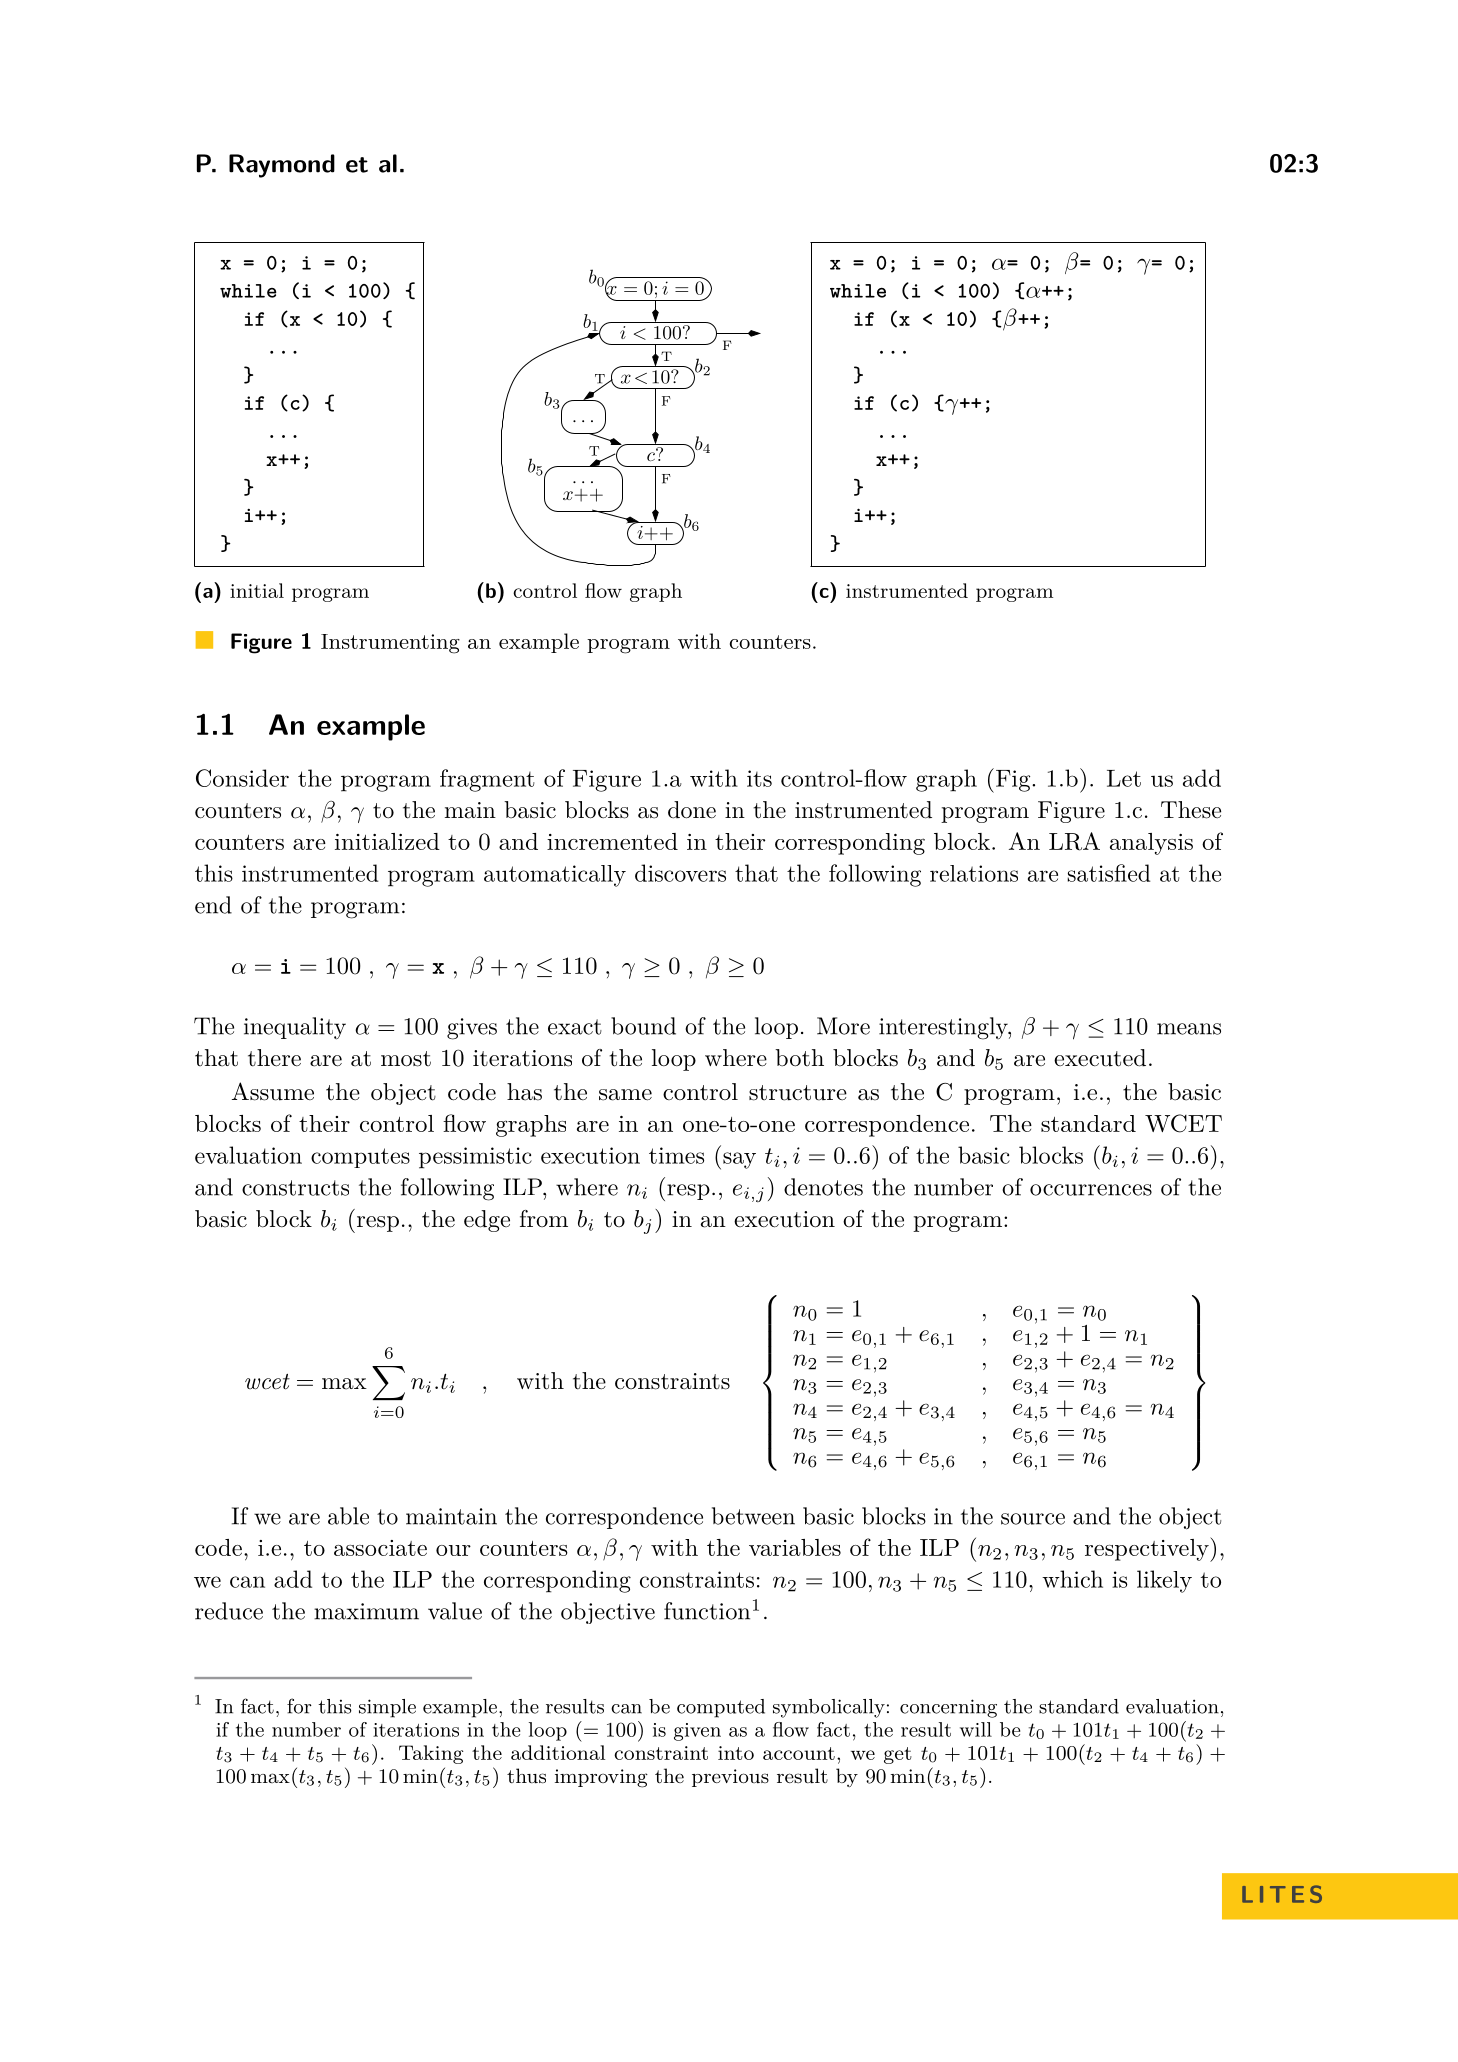  What do you see at coordinates (295, 1028) in the screenshot?
I see `inequality` at bounding box center [295, 1028].
